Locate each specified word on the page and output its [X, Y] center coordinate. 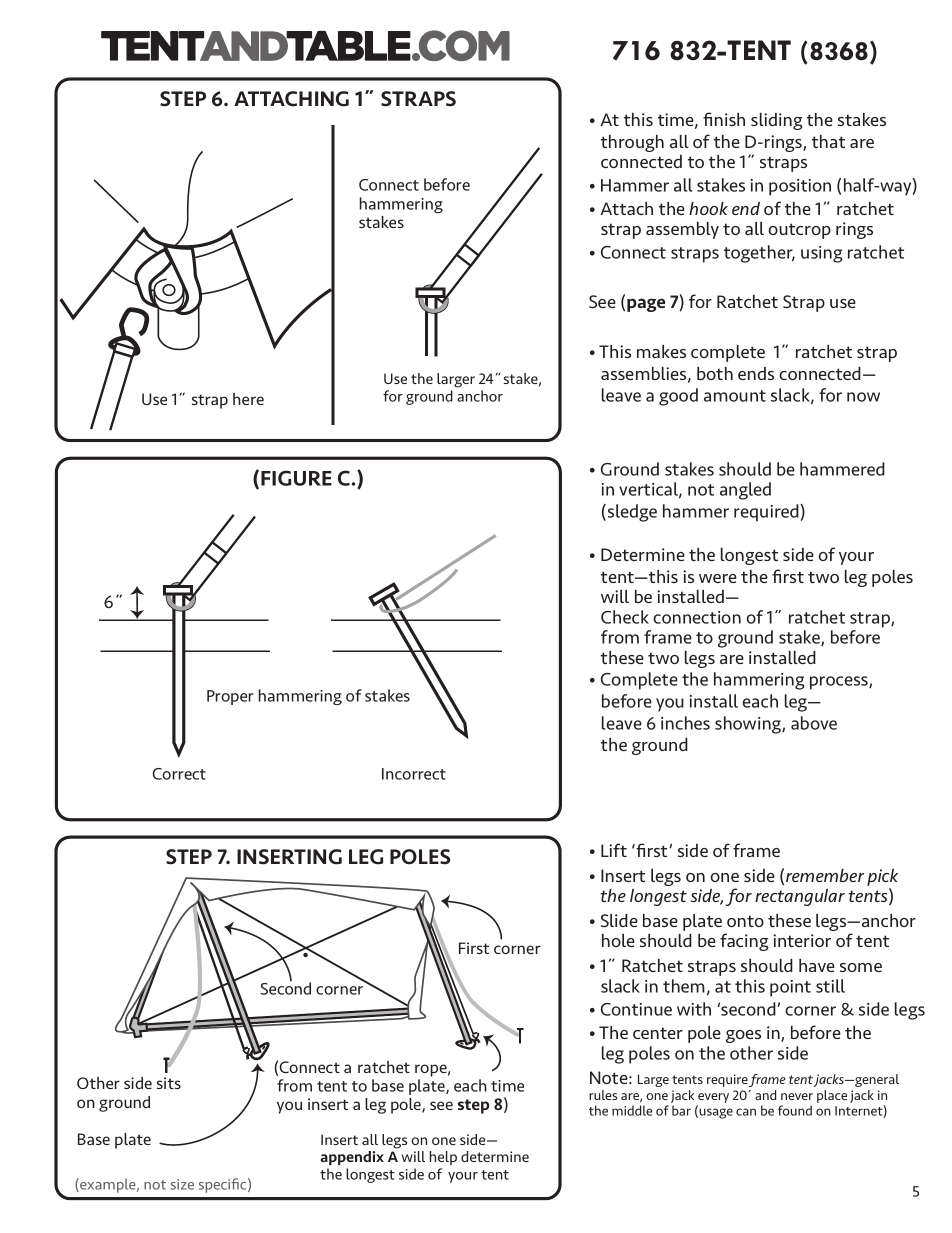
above [814, 723]
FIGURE [296, 478]
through [632, 143]
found [795, 1110]
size [182, 1184]
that [828, 141]
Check [625, 617]
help [443, 1158]
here [248, 399]
